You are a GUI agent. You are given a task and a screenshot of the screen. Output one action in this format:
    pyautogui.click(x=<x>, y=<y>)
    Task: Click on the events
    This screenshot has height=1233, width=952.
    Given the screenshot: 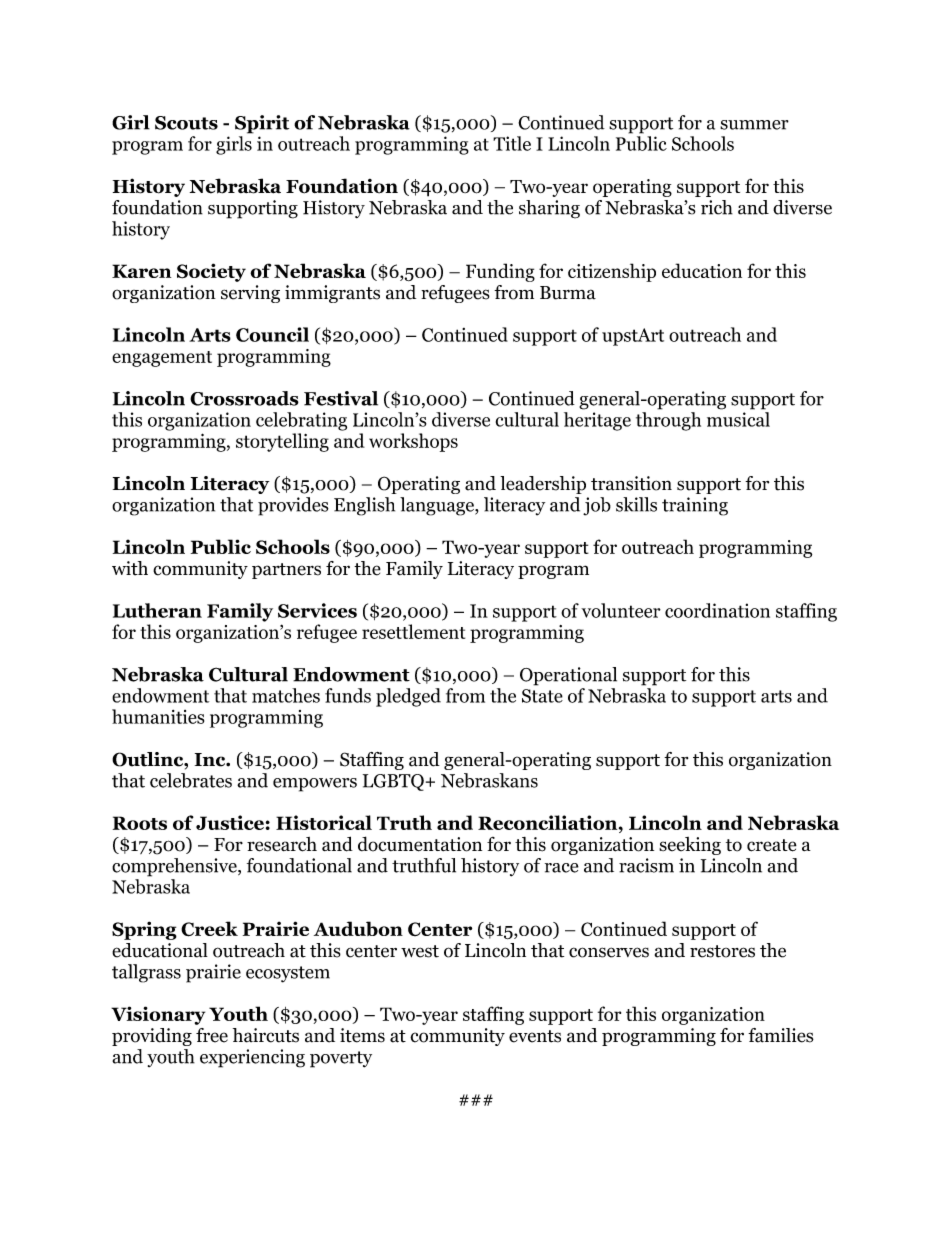 What is the action you would take?
    pyautogui.click(x=535, y=1036)
